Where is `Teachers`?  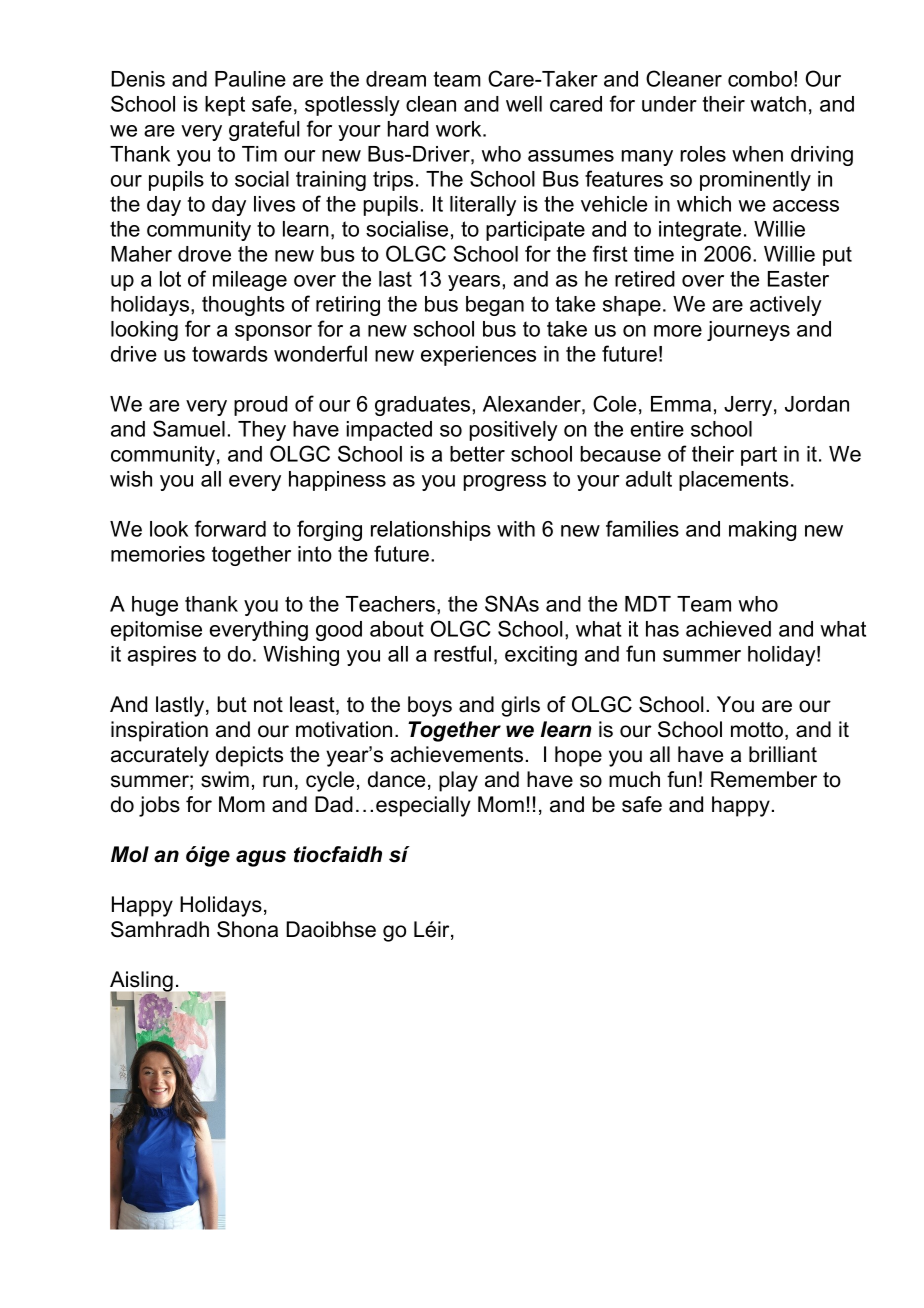
Teachers is located at coordinates (390, 604).
